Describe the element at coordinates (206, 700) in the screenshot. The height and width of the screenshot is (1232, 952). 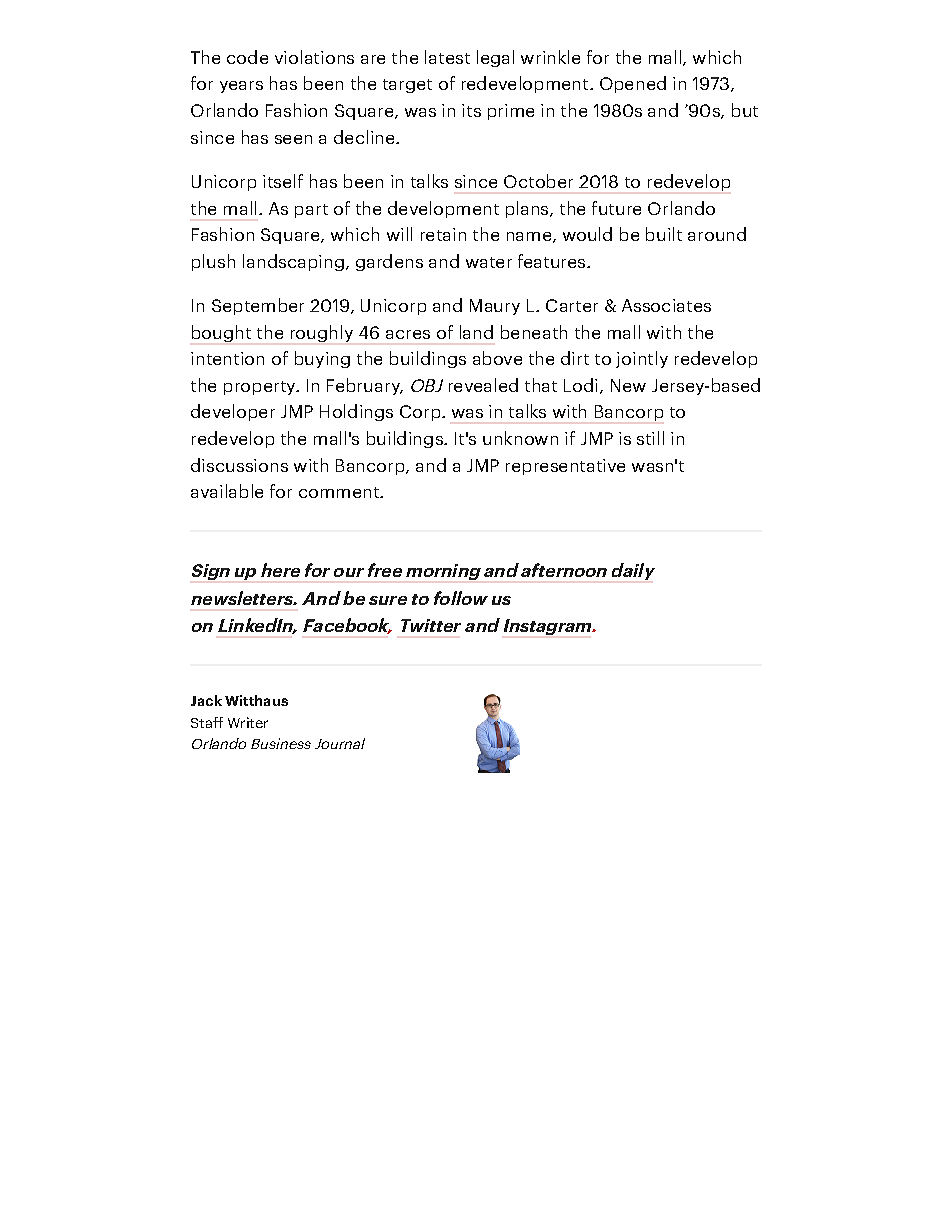
I see `Jack` at that location.
